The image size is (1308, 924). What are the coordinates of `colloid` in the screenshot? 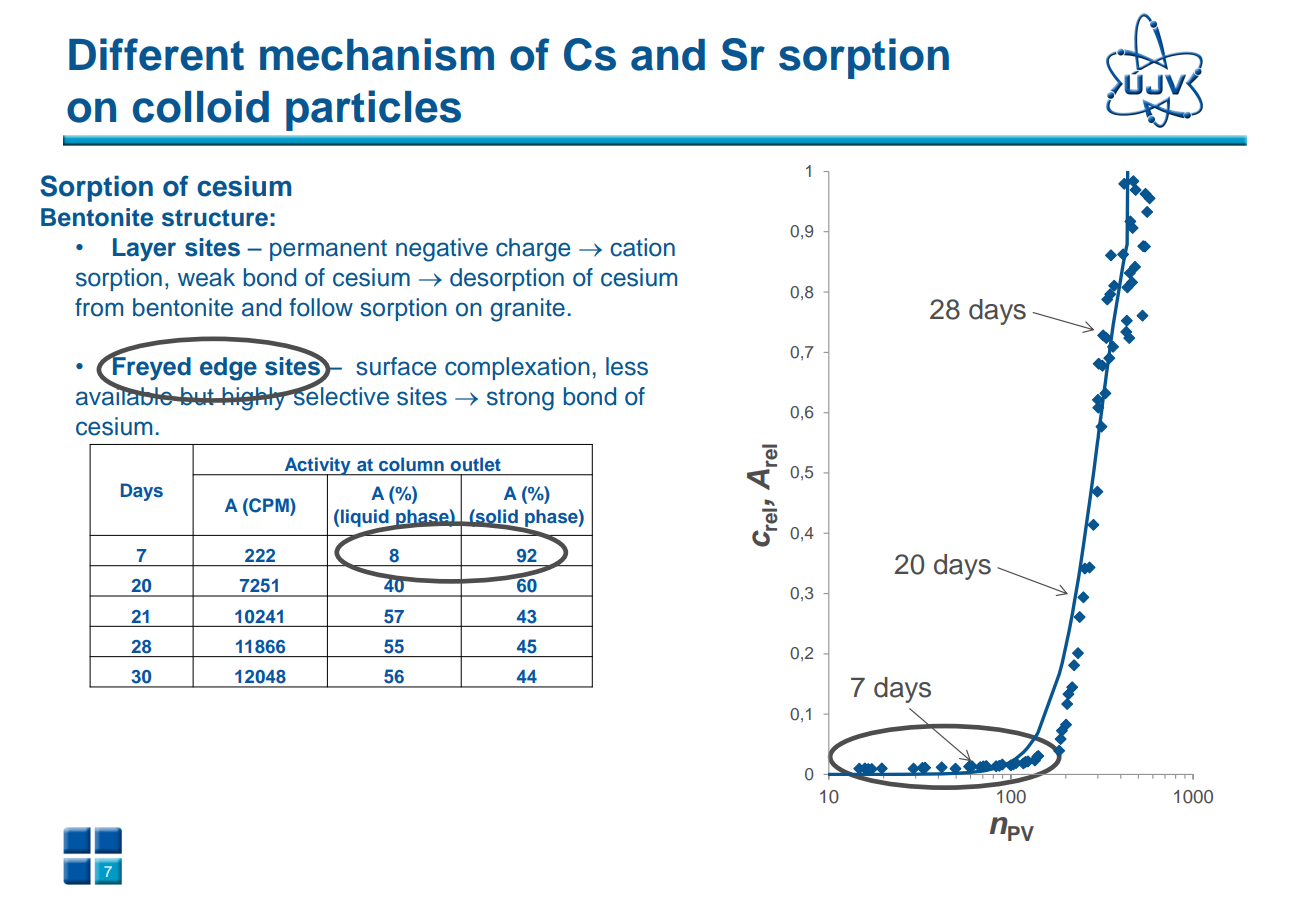 It's located at (201, 106).
